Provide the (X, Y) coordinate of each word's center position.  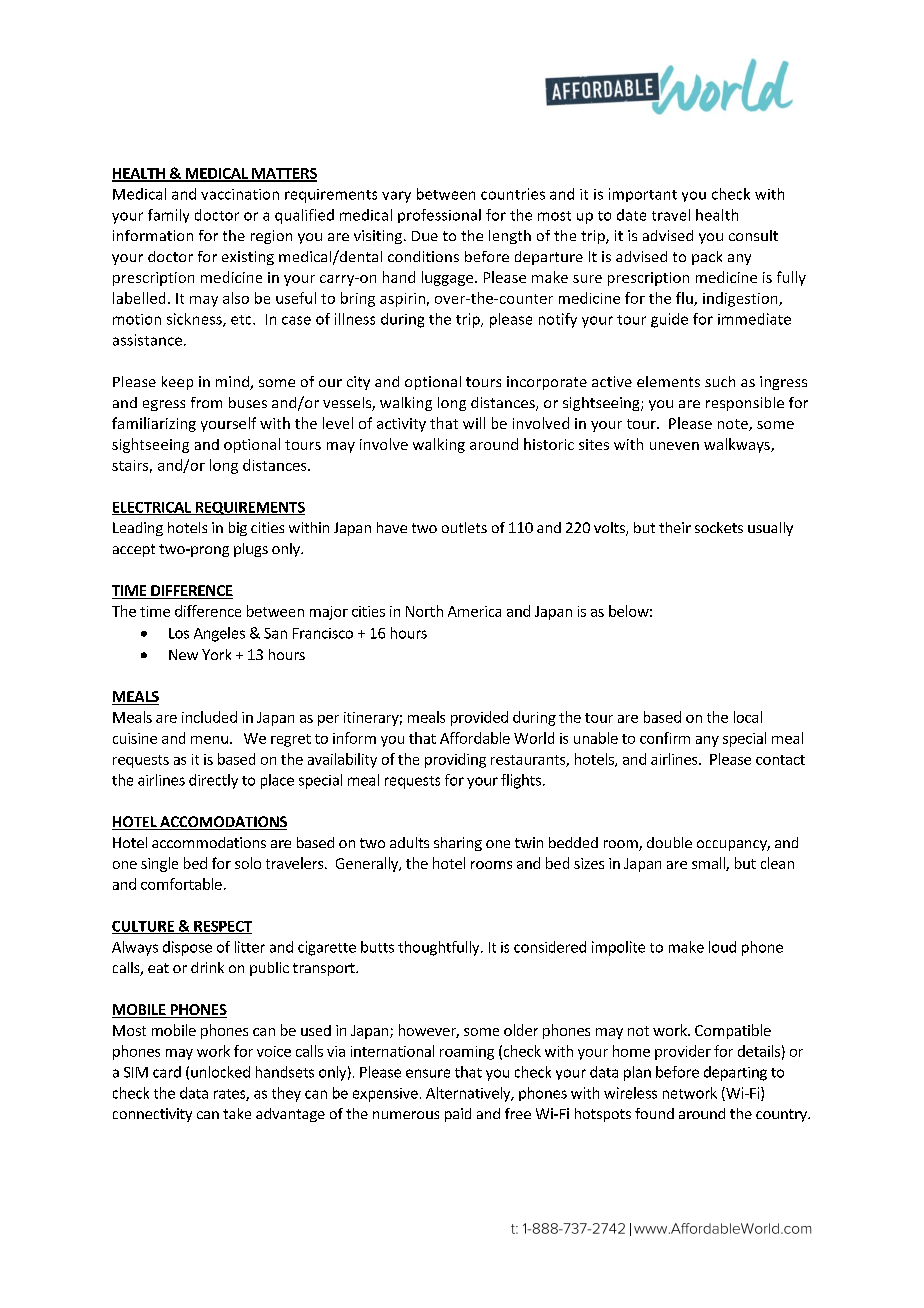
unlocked (220, 1072)
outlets (464, 527)
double (669, 842)
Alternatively (469, 1094)
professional (439, 216)
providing (455, 760)
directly (213, 781)
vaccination (240, 194)
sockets (719, 527)
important (643, 195)
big (238, 529)
